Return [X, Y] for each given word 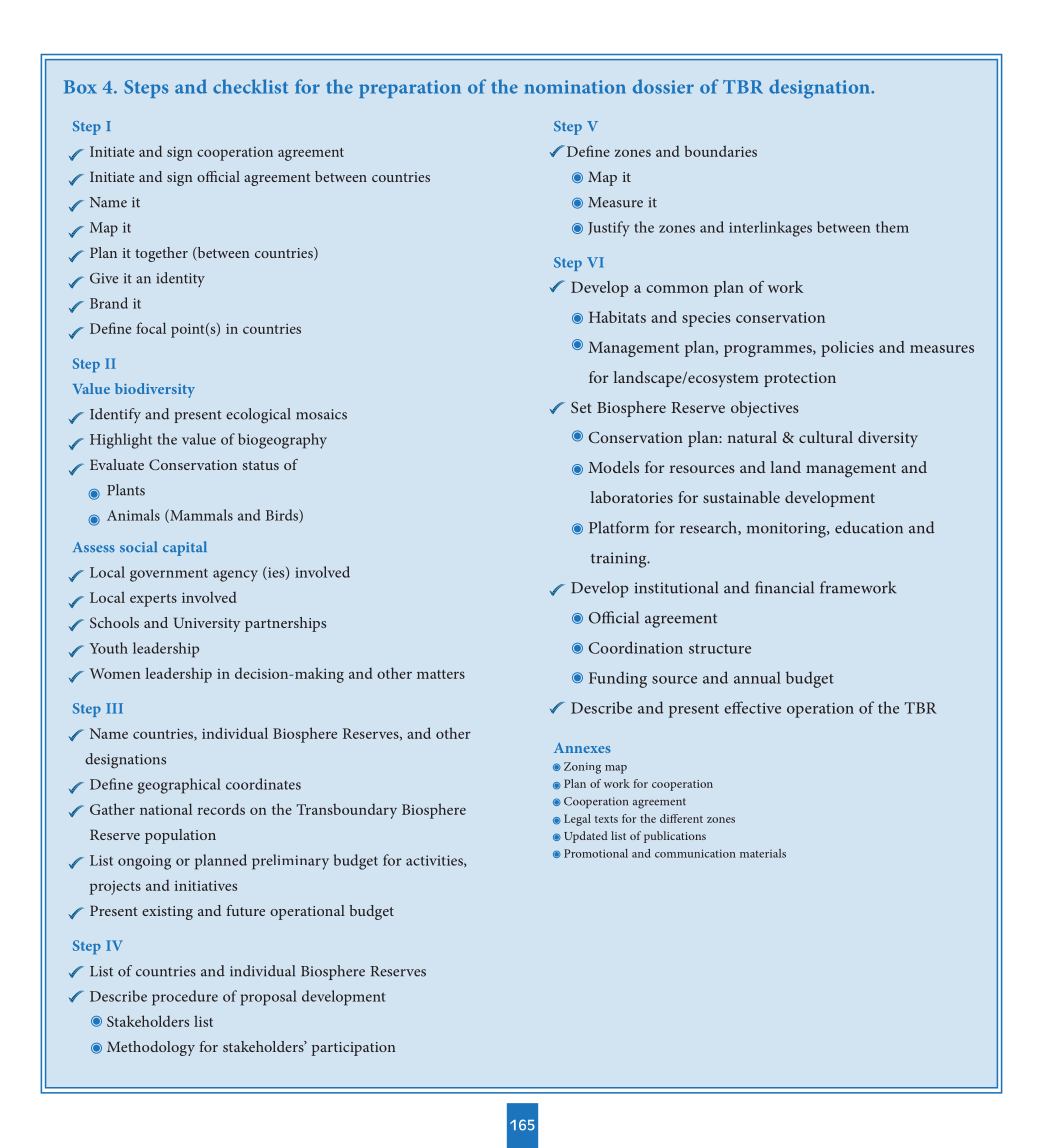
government [169, 575]
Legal [577, 820]
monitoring [787, 530]
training [620, 560]
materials [763, 853]
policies [847, 349]
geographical [179, 786]
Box [80, 87]
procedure [185, 998]
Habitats [617, 317]
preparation [410, 89]
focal [151, 328]
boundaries [720, 151]
